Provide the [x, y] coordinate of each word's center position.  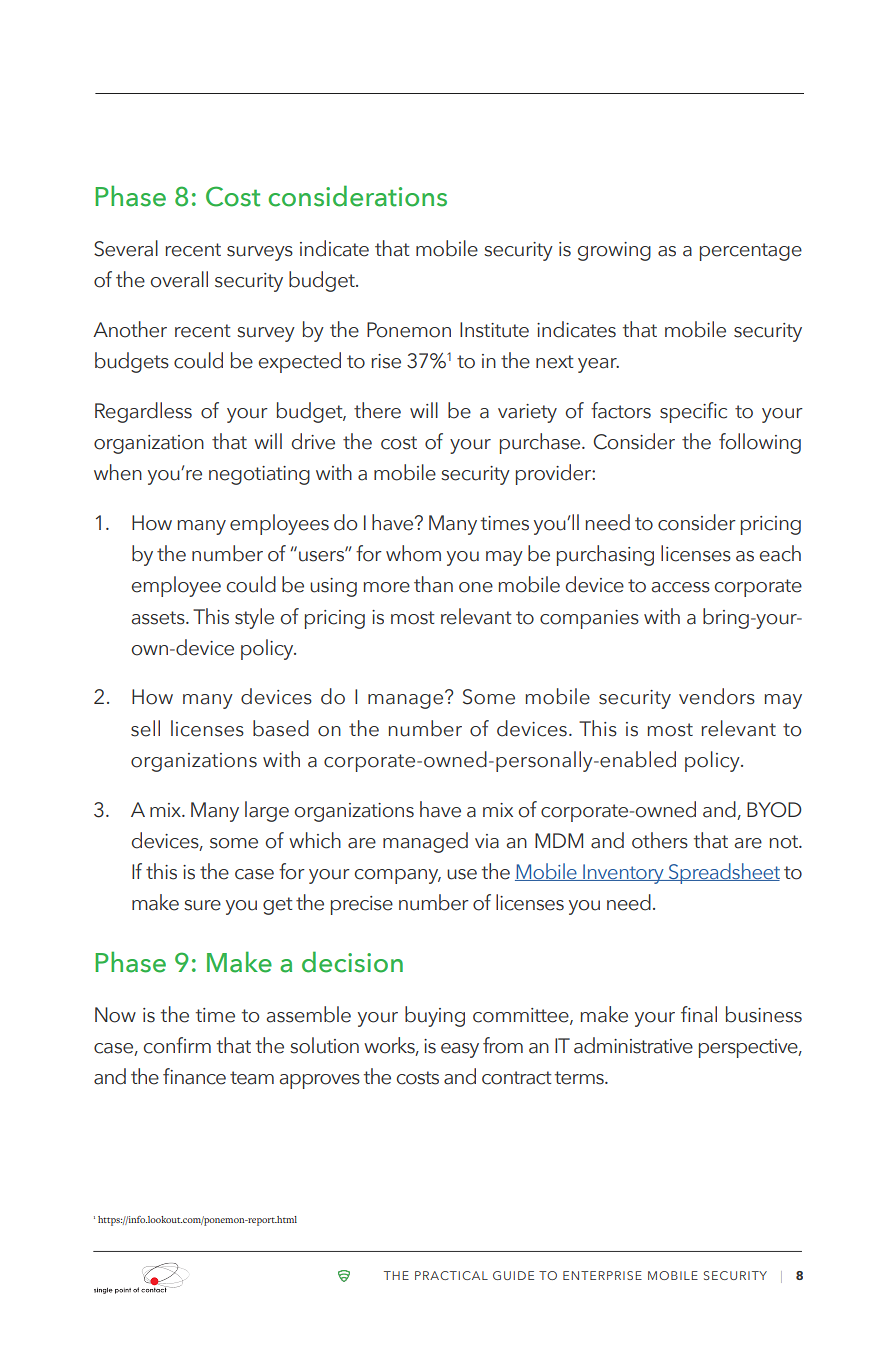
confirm [177, 1045]
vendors [717, 696]
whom [413, 553]
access [680, 587]
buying [435, 1016]
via [487, 841]
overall [179, 279]
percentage [751, 252]
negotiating [259, 475]
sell [145, 728]
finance [194, 1076]
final [699, 1014]
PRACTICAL [451, 1275]
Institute [494, 330]
